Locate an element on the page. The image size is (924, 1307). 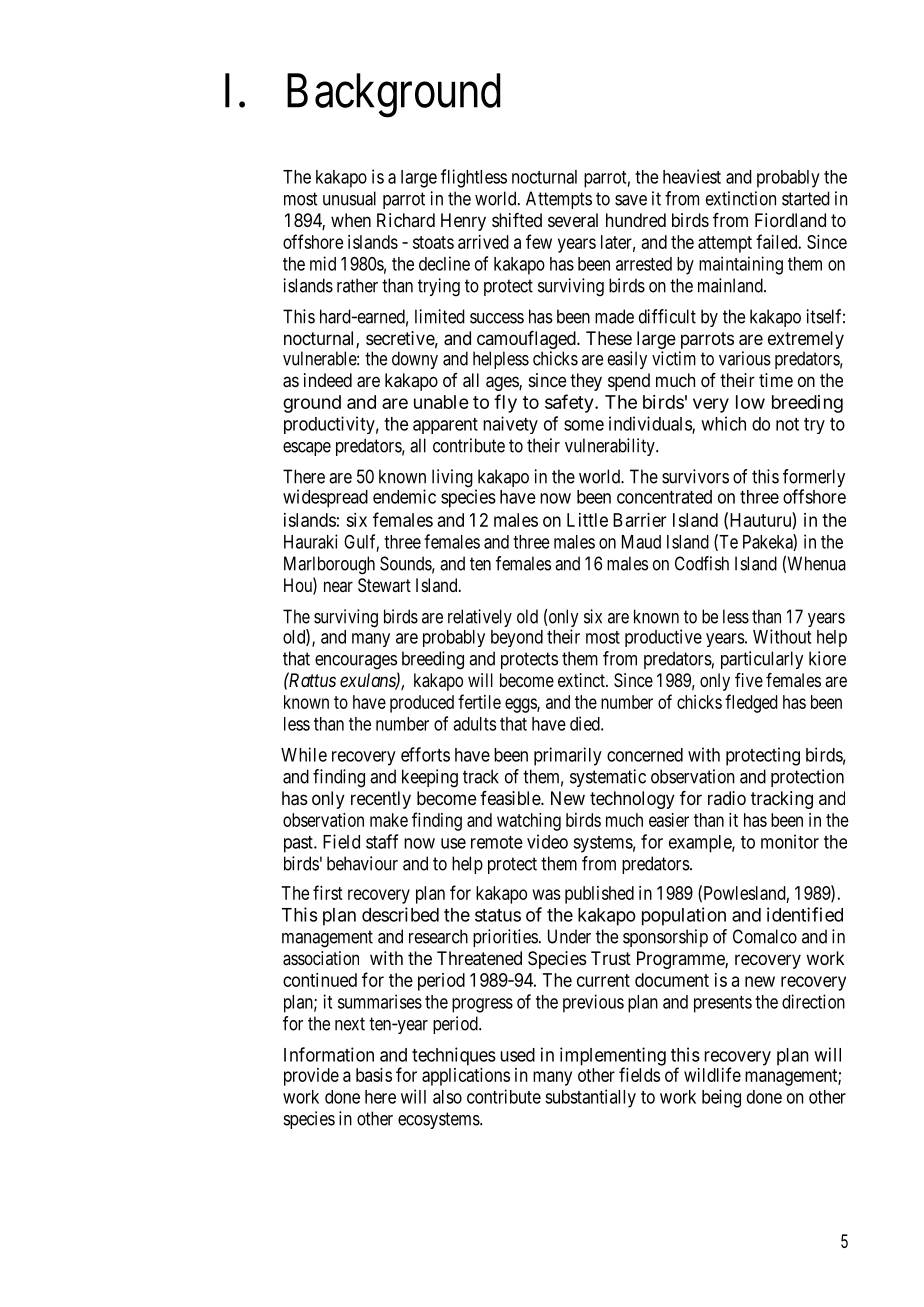
several is located at coordinates (573, 220).
